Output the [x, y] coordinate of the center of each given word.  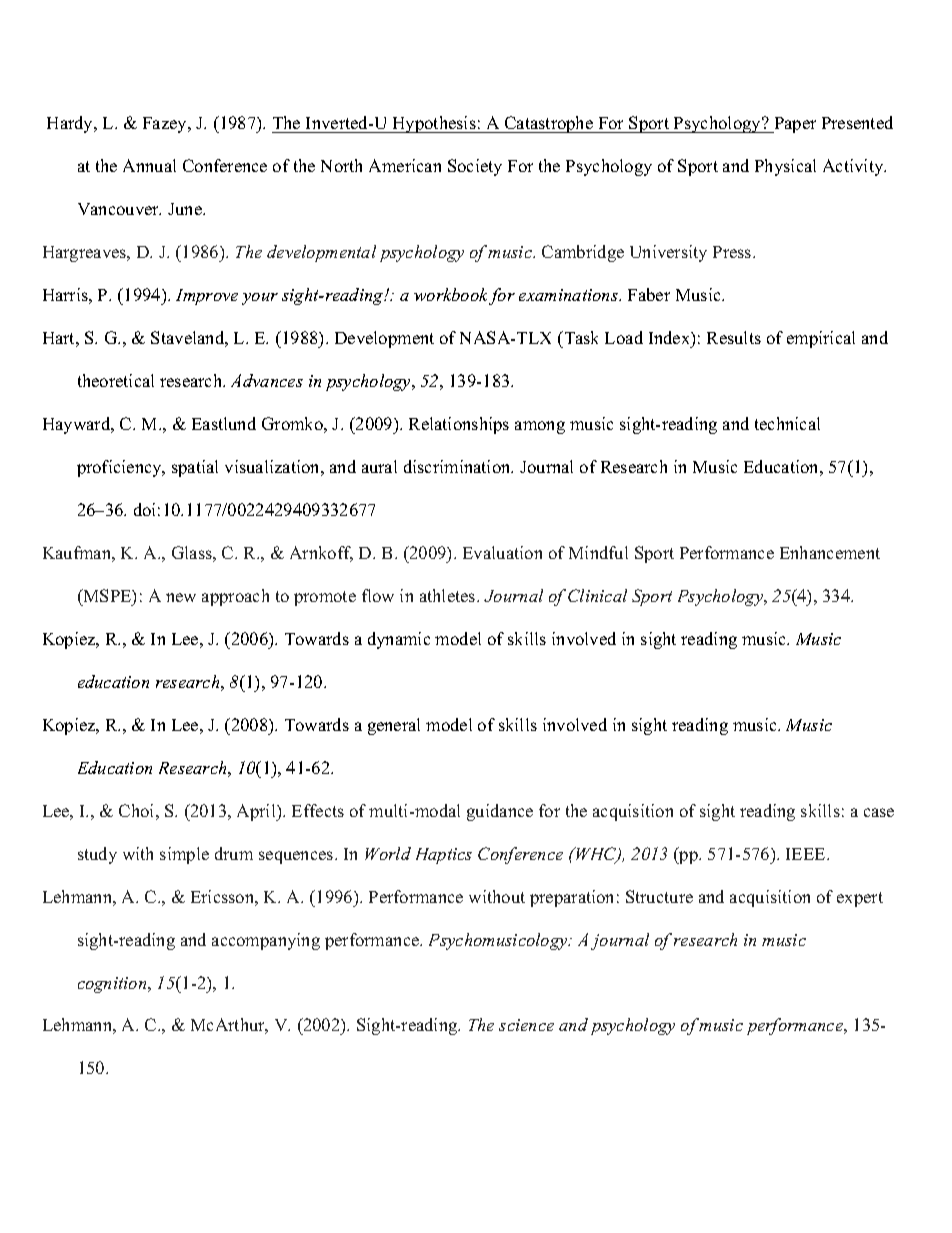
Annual [149, 165]
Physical [785, 167]
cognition [113, 985]
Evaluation [502, 552]
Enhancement [830, 552]
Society [475, 167]
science [526, 1025]
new [181, 597]
